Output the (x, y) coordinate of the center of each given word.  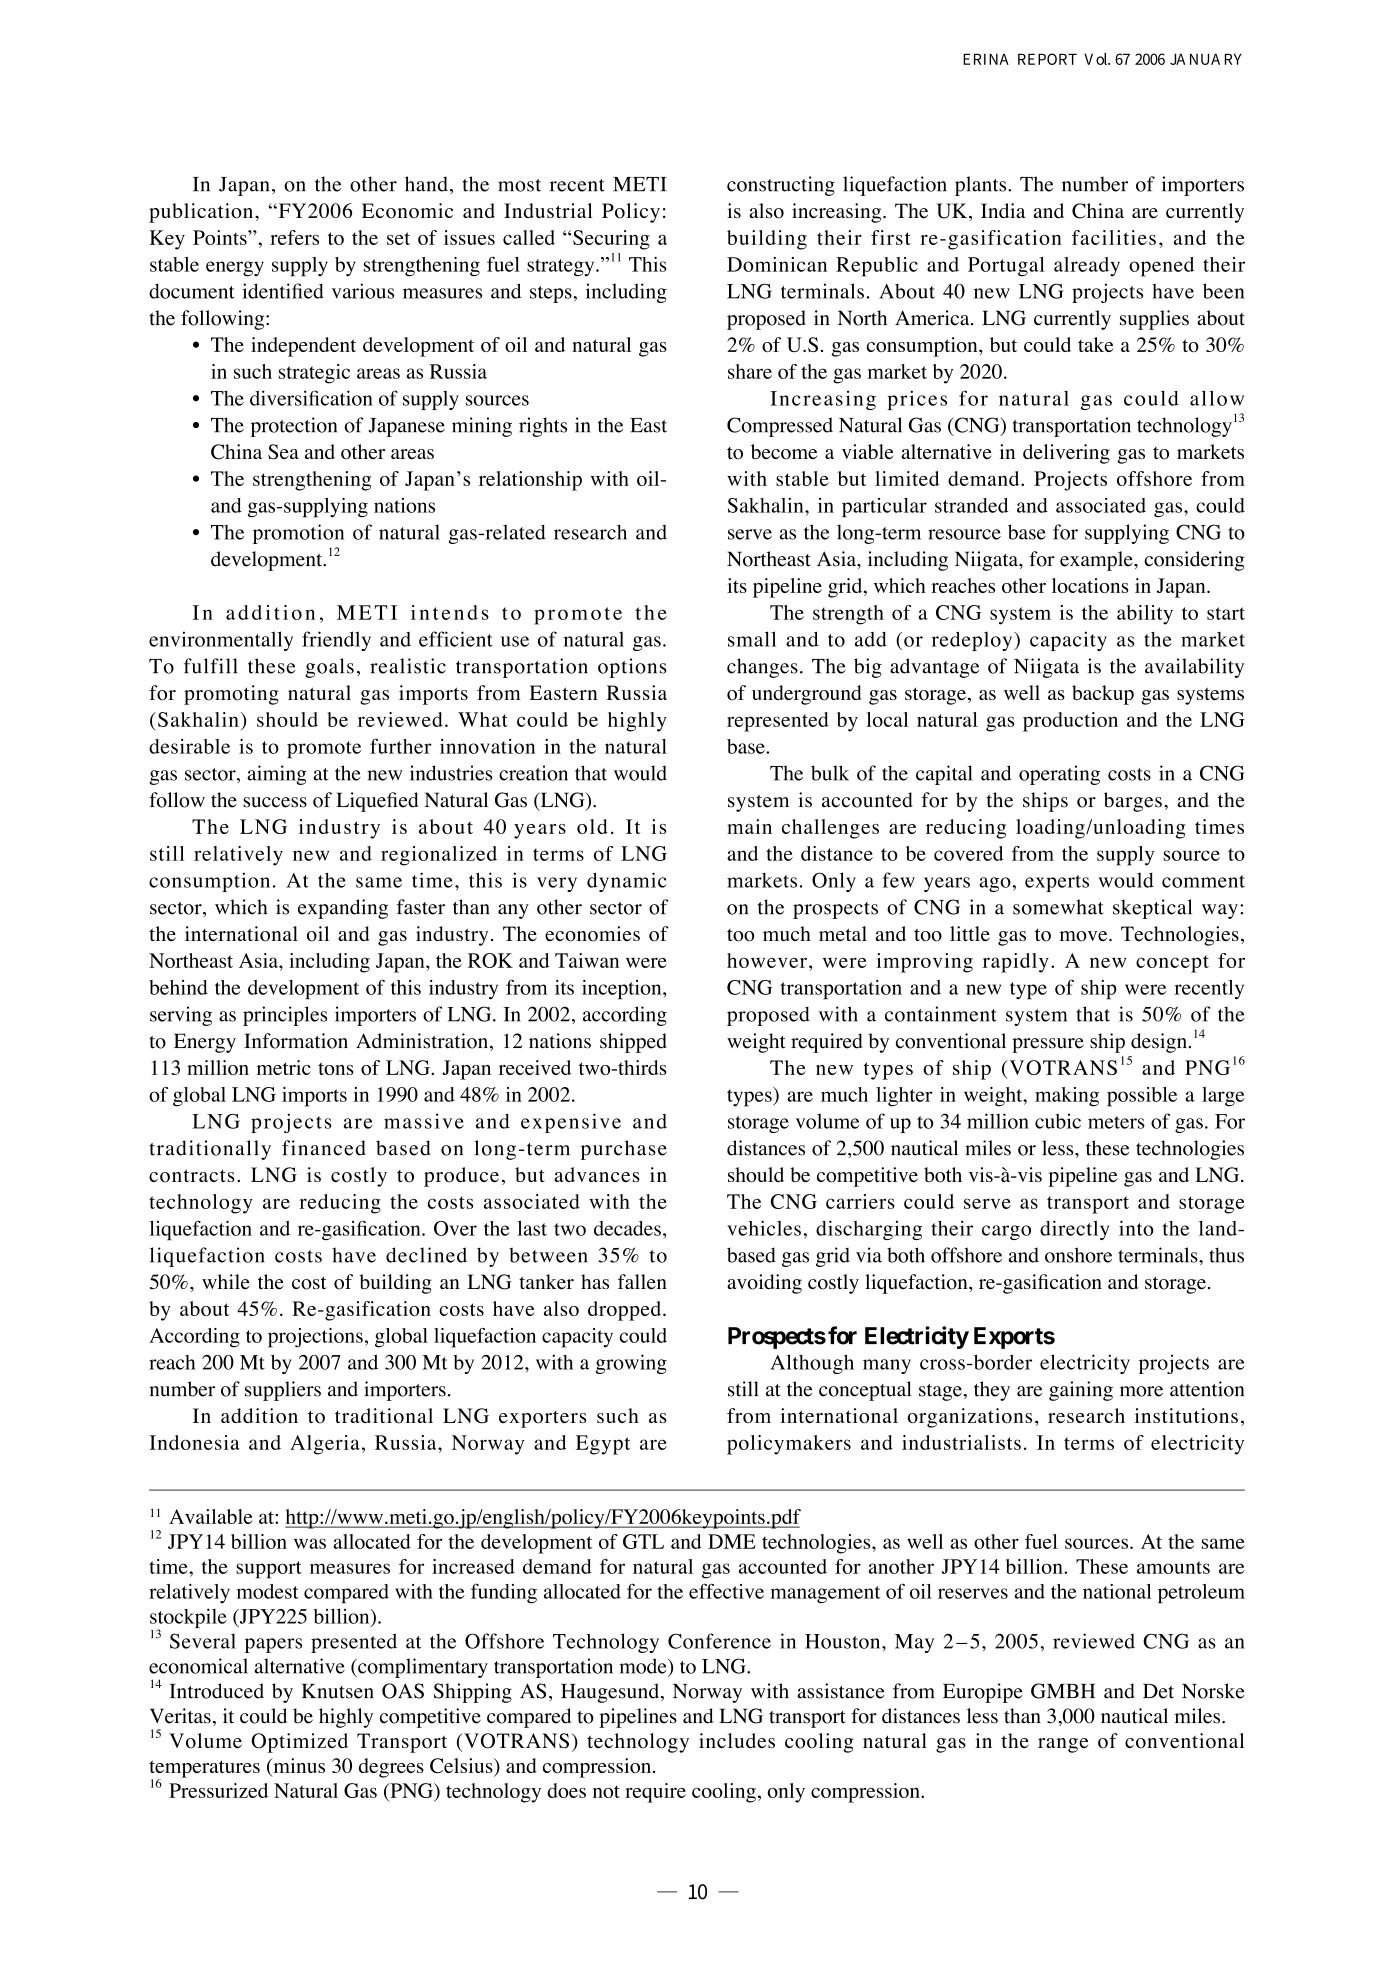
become (784, 452)
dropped (626, 1311)
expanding (343, 909)
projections (315, 1338)
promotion (298, 534)
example (1097, 561)
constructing (781, 186)
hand (426, 184)
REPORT (1047, 59)
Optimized (299, 1743)
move (1085, 936)
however (767, 960)
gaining (1081, 1391)
